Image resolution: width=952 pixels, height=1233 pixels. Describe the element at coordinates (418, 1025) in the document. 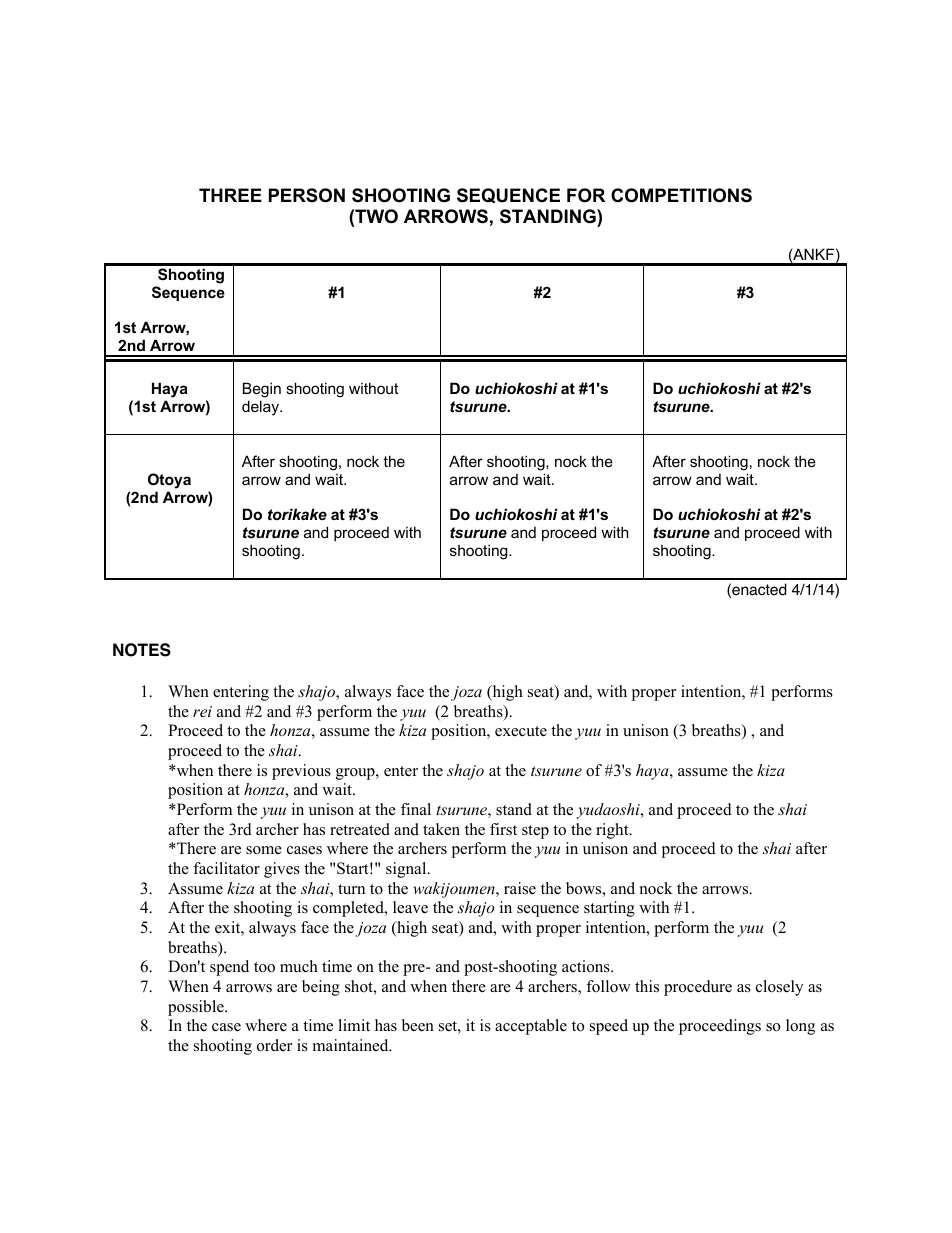

I see `been` at that location.
